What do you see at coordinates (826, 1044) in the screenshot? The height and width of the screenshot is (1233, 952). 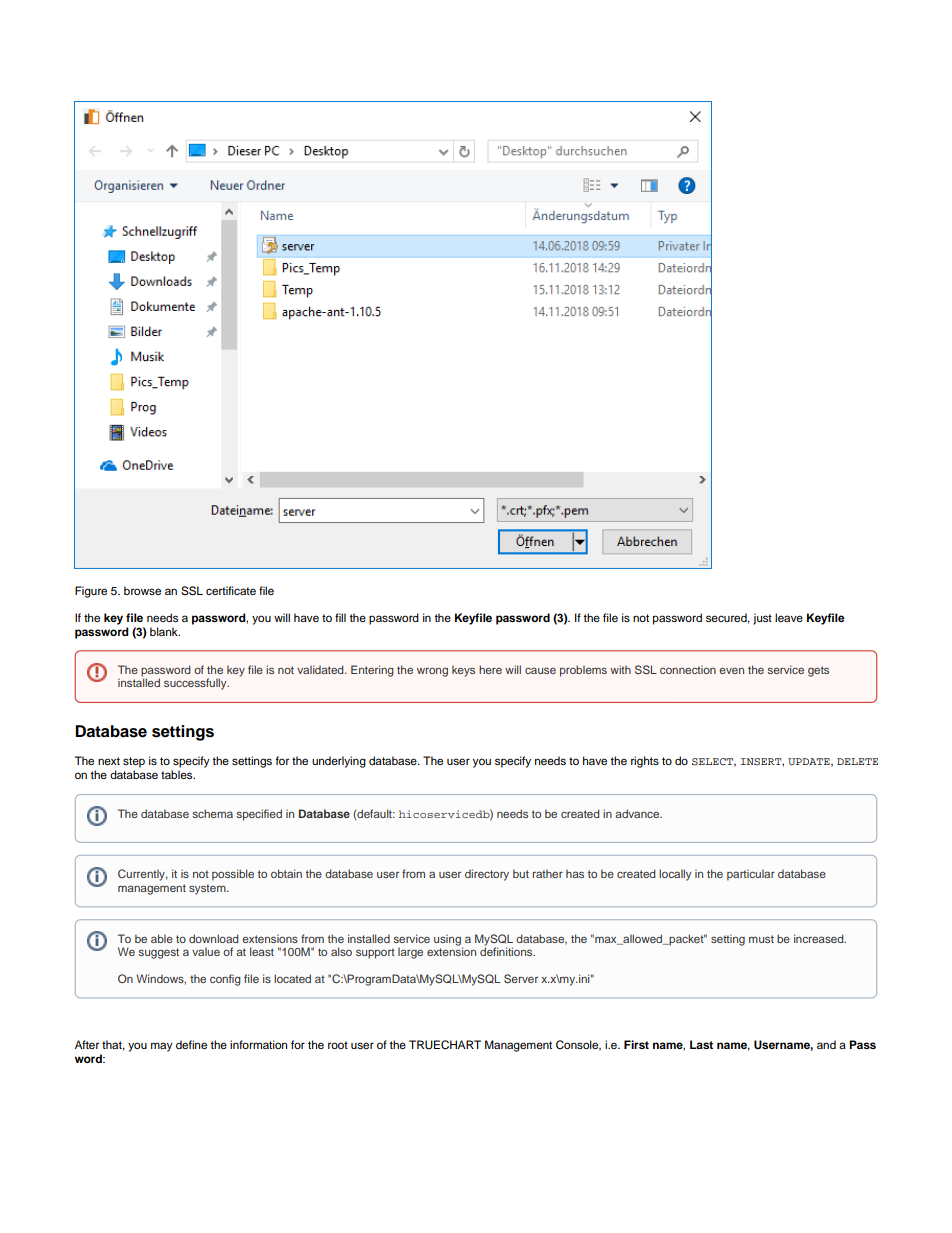 I see `and` at bounding box center [826, 1044].
